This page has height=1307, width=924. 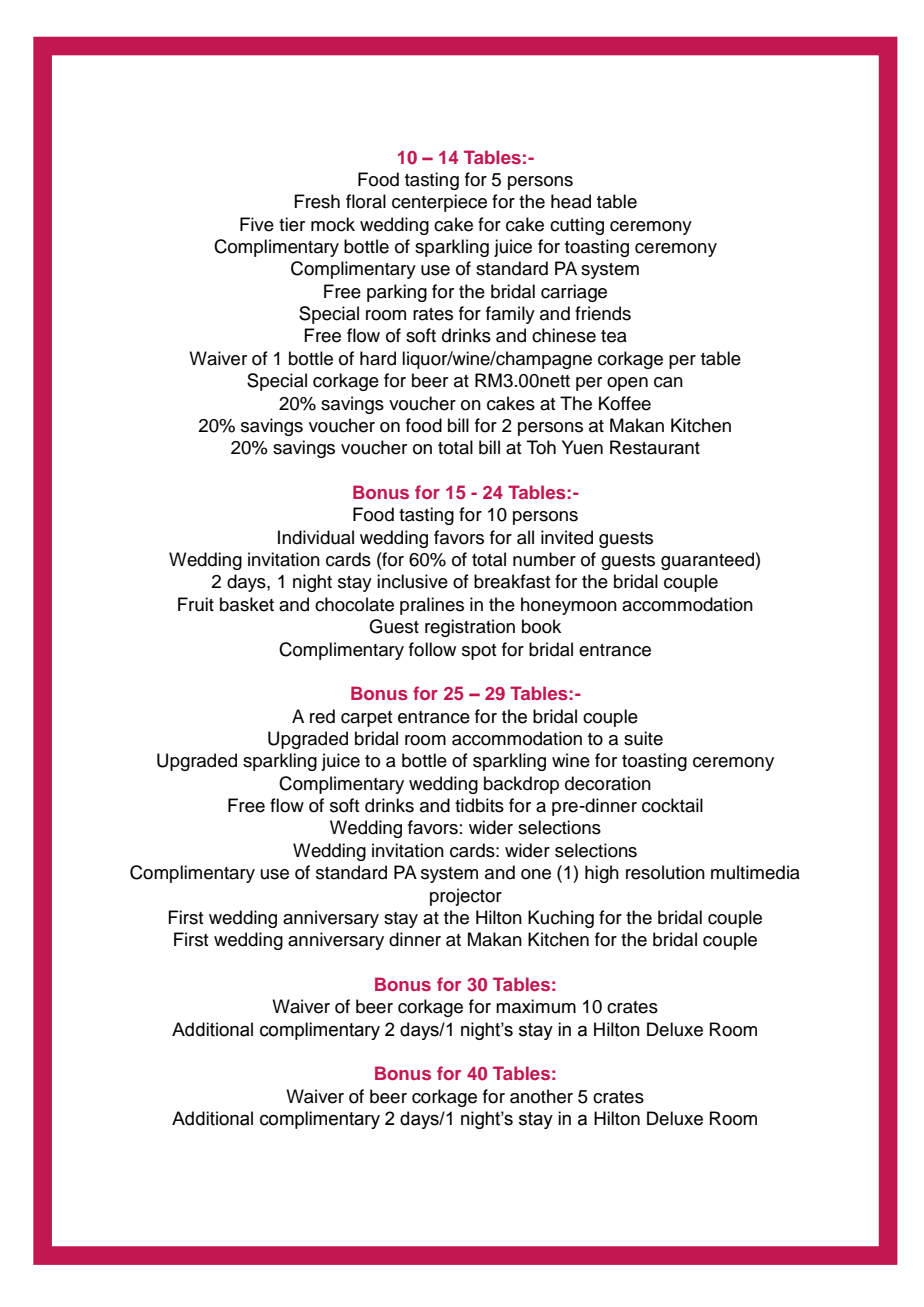 I want to click on cutting, so click(x=577, y=226).
